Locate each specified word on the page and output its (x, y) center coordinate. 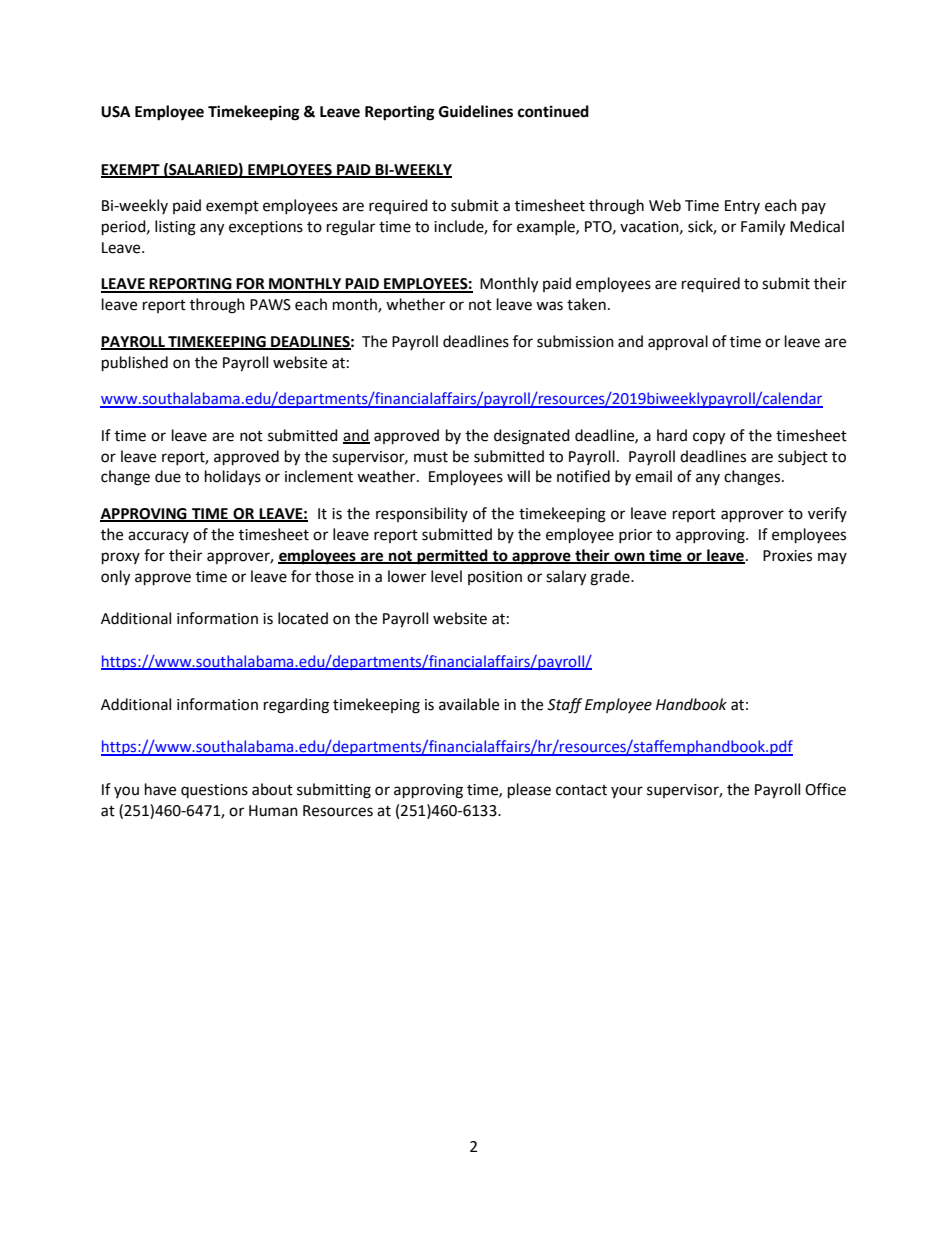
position (495, 578)
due (168, 476)
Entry (742, 207)
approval (678, 343)
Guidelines (476, 111)
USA (116, 112)
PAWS (270, 305)
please (529, 791)
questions (214, 791)
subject (803, 457)
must (431, 457)
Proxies (787, 556)
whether (415, 304)
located (303, 618)
